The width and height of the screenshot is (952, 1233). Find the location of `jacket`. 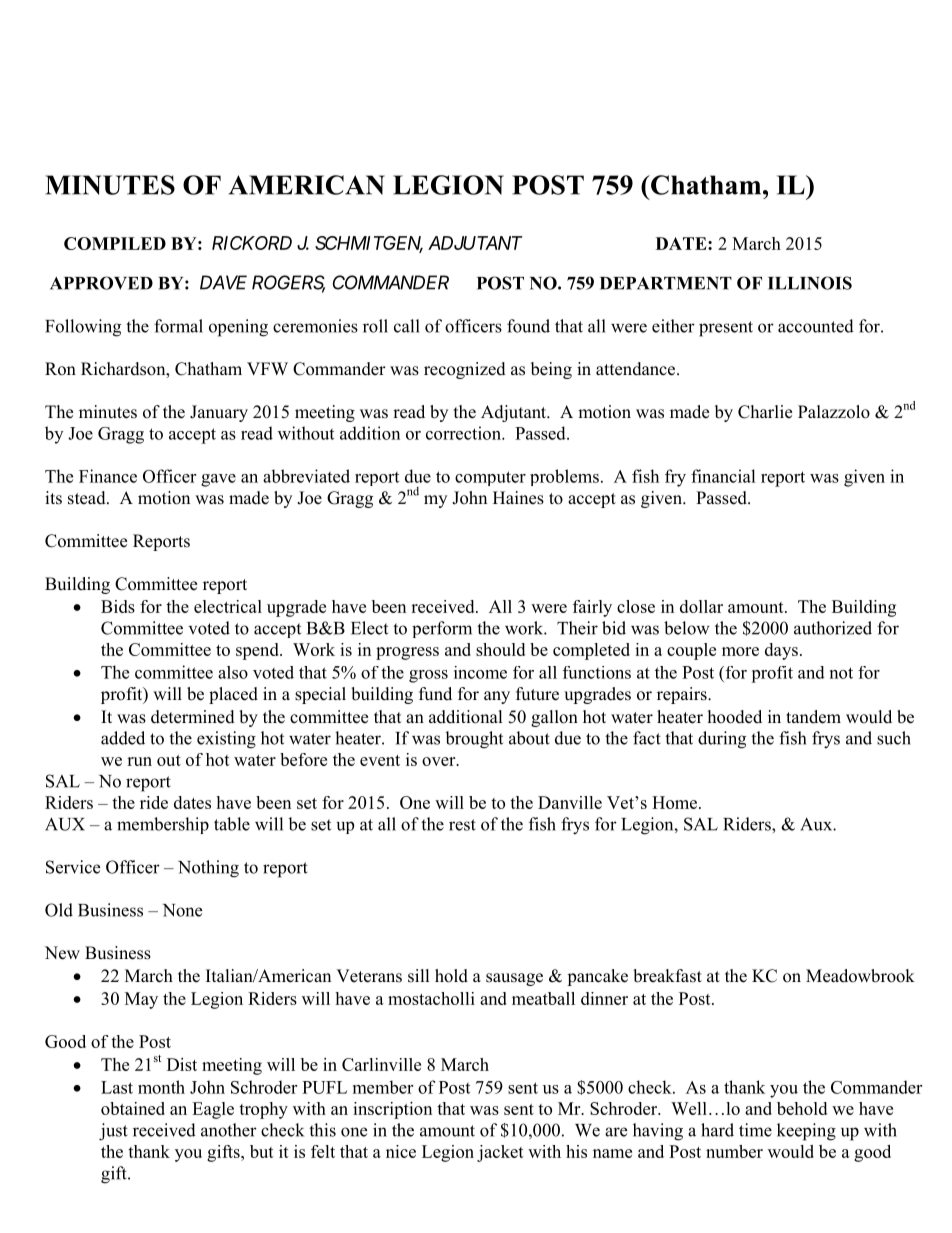

jacket is located at coordinates (500, 1153).
